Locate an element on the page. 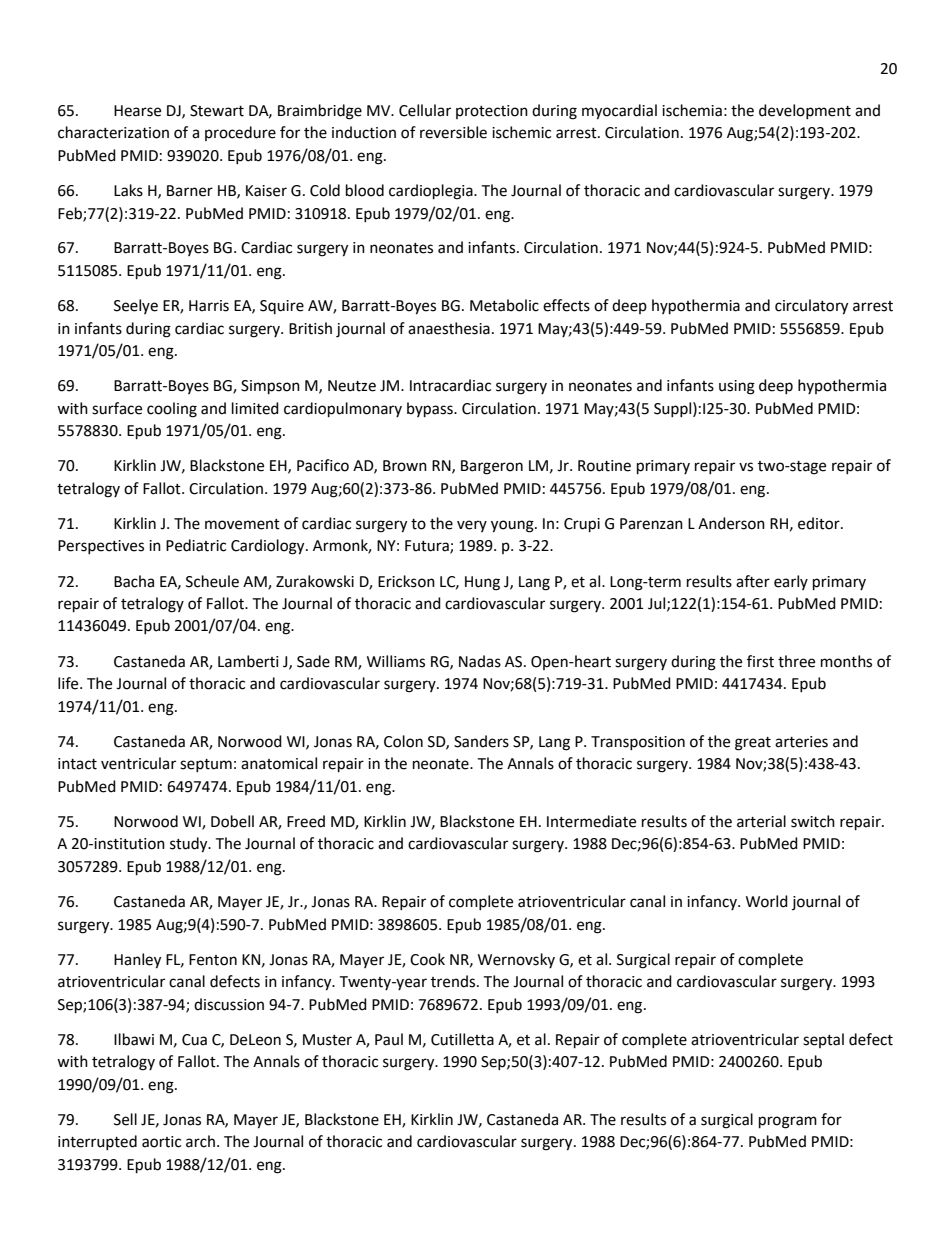 The width and height of the document is (952, 1233). Sell is located at coordinates (125, 1119).
